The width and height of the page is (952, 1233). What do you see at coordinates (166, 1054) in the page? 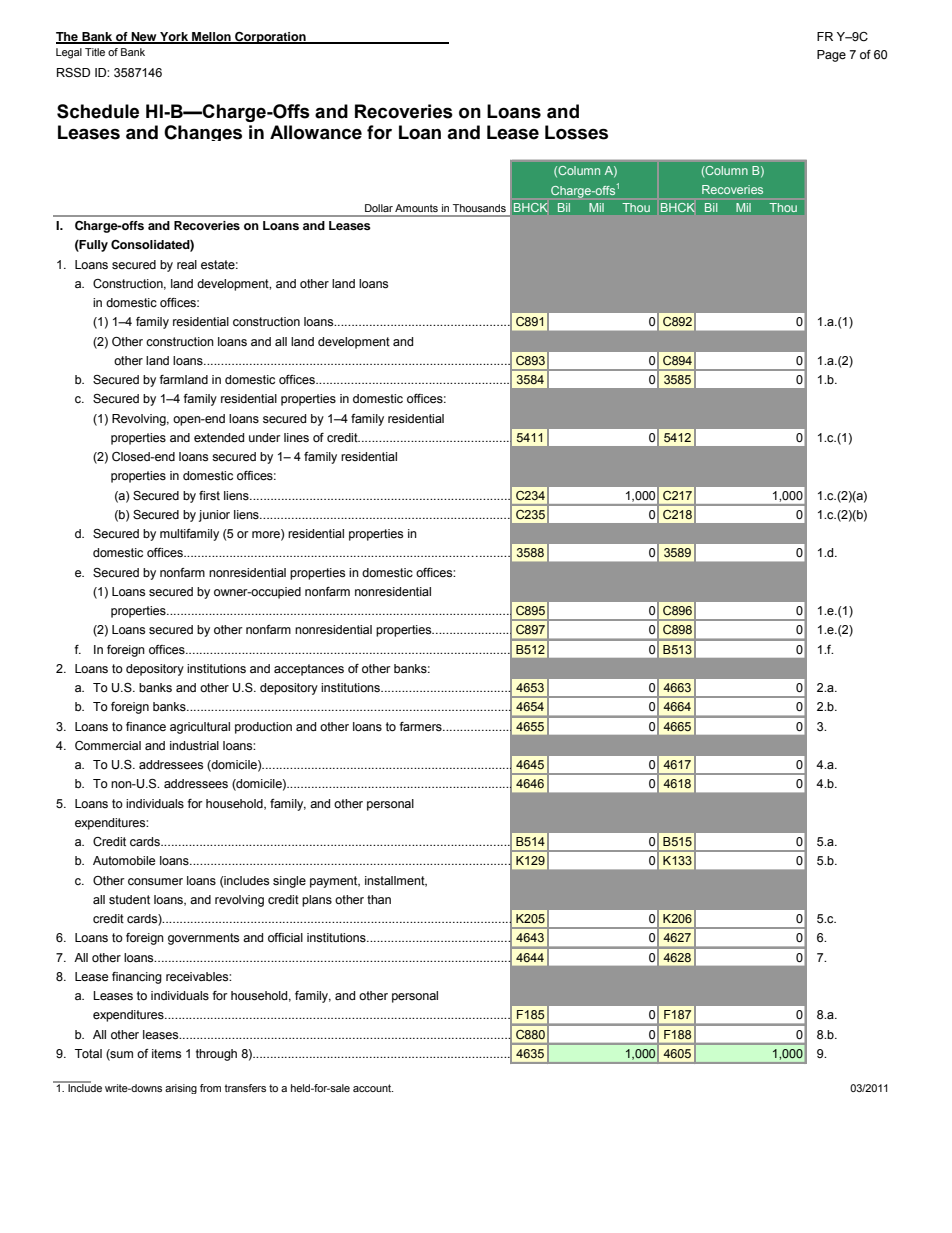
I see `items` at bounding box center [166, 1054].
